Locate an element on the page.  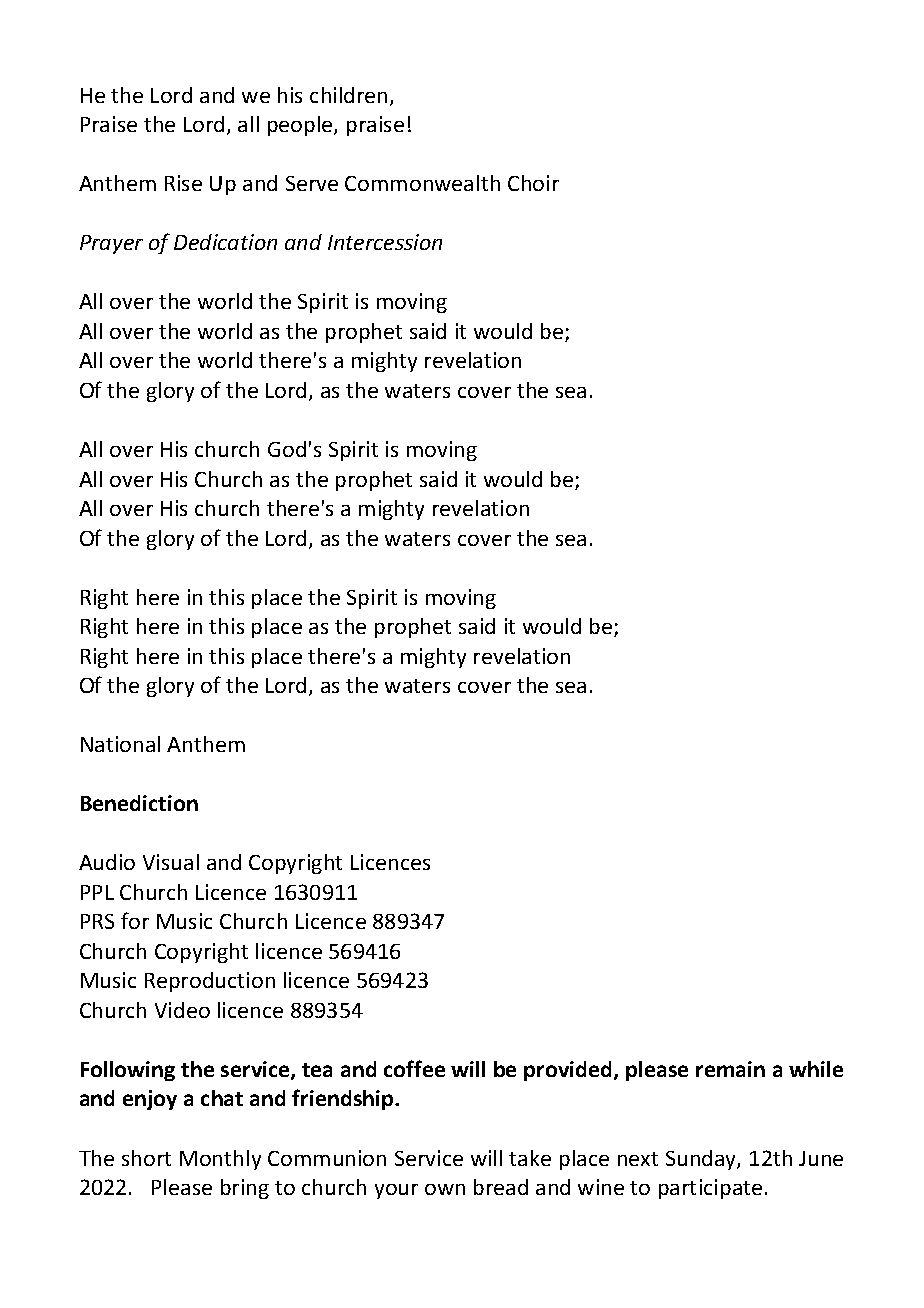
Benediction is located at coordinates (139, 803).
